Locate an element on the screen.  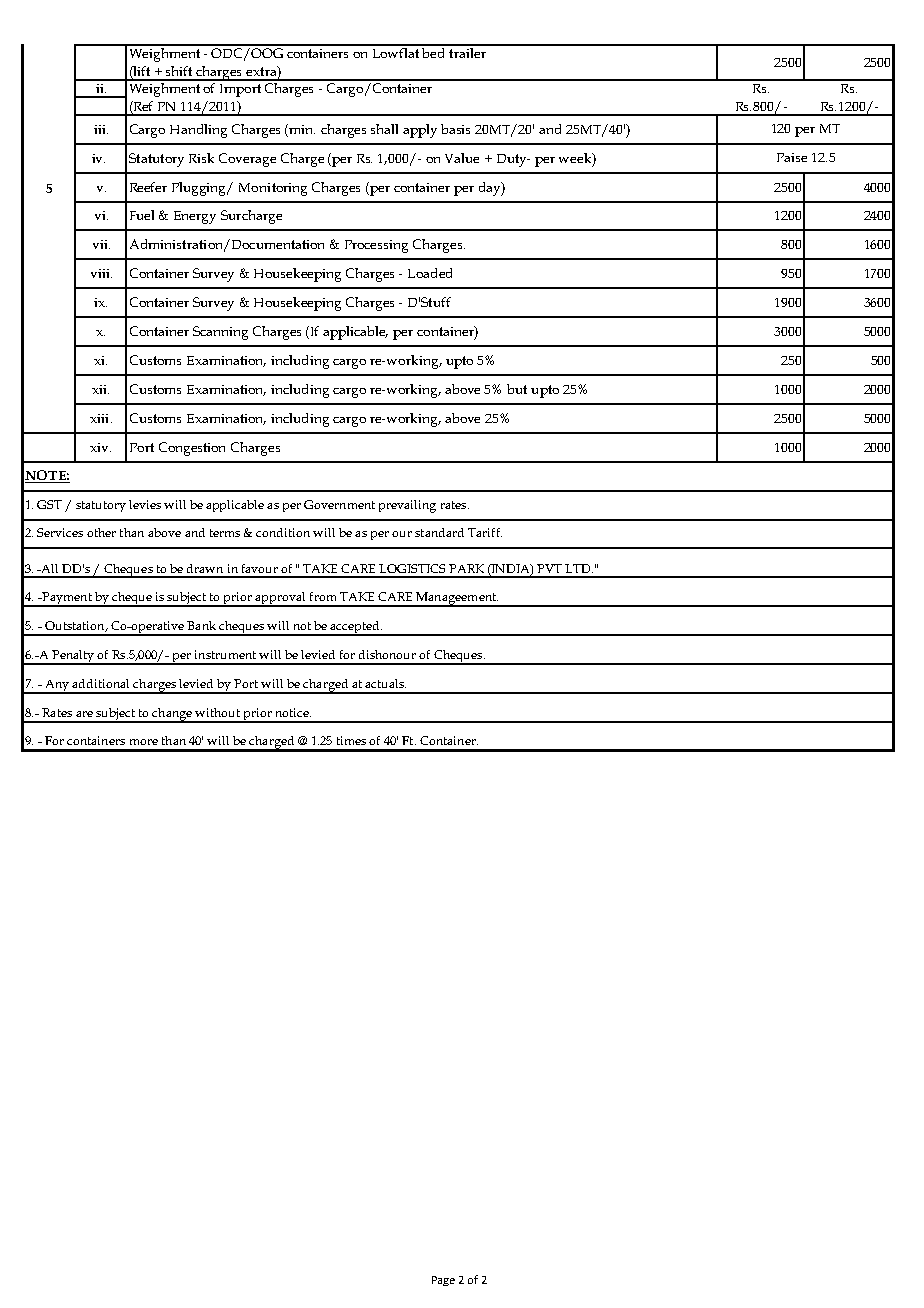
times is located at coordinates (351, 740).
